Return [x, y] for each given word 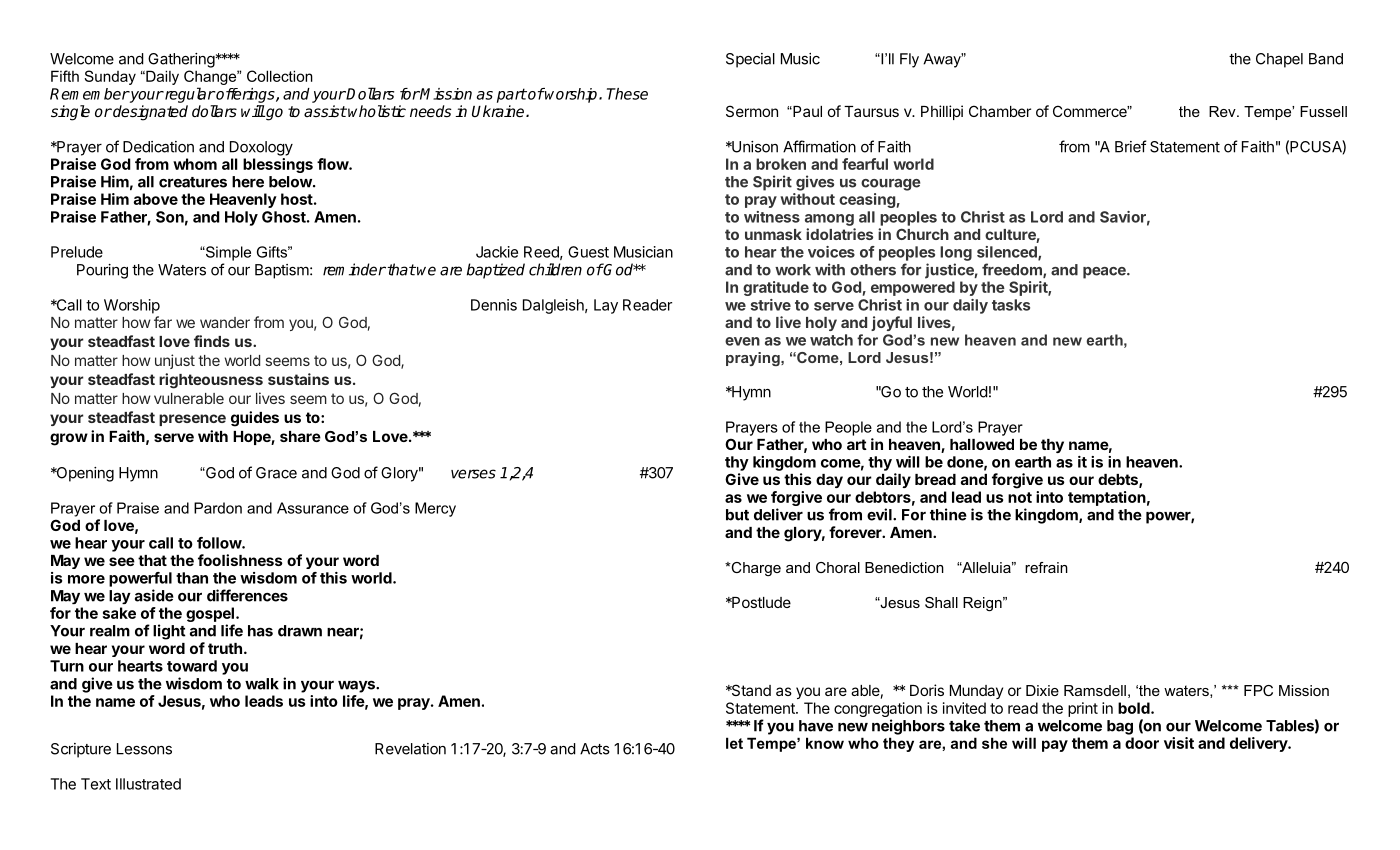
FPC [1258, 690]
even [742, 341]
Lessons [144, 749]
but [737, 515]
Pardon [218, 508]
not [1020, 497]
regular [189, 95]
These [627, 94]
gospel [210, 616]
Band [1326, 59]
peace [1105, 273]
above [156, 199]
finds [212, 341]
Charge [755, 569]
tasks [1011, 305]
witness [772, 217]
